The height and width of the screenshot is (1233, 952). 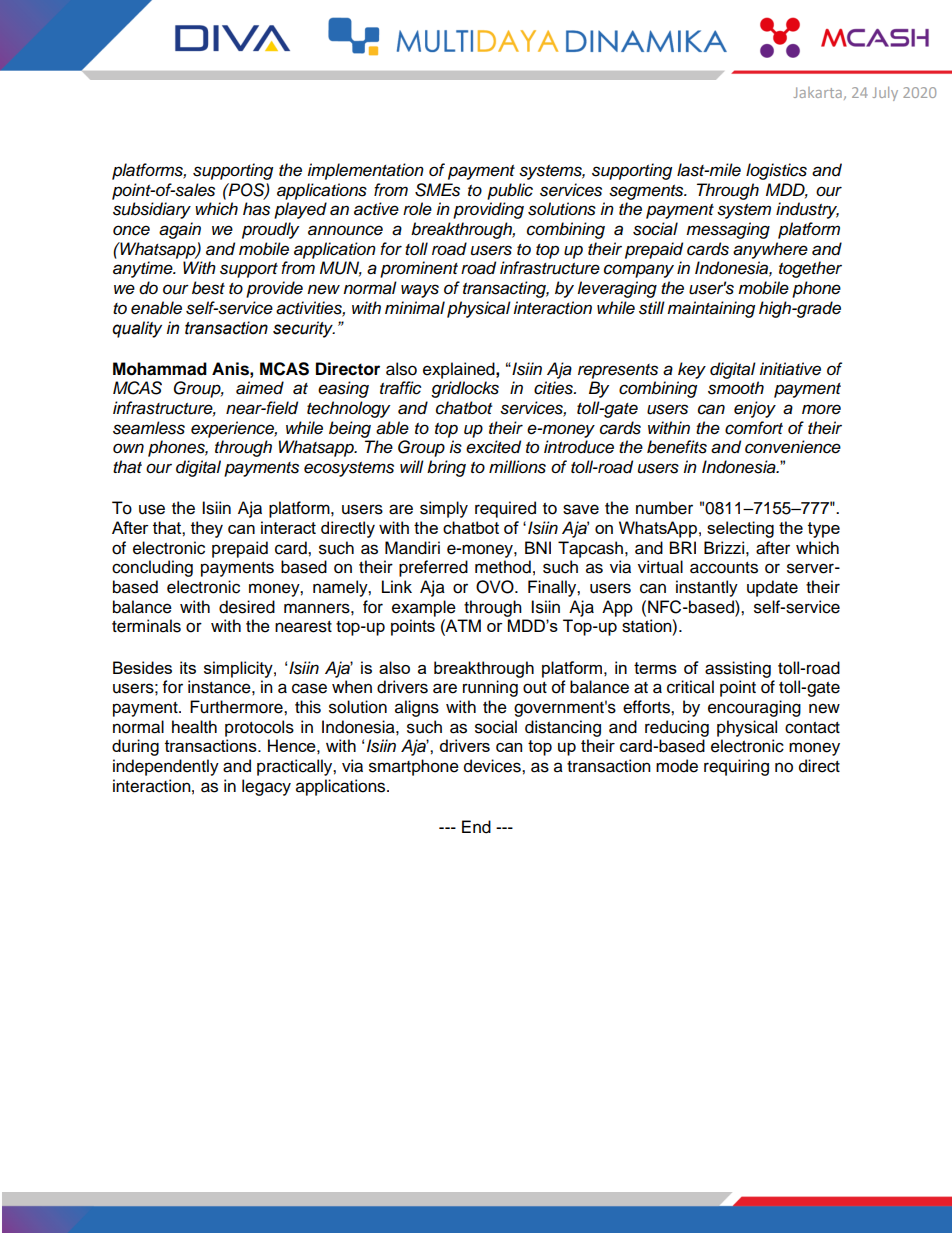 I want to click on transacting, so click(x=506, y=289).
